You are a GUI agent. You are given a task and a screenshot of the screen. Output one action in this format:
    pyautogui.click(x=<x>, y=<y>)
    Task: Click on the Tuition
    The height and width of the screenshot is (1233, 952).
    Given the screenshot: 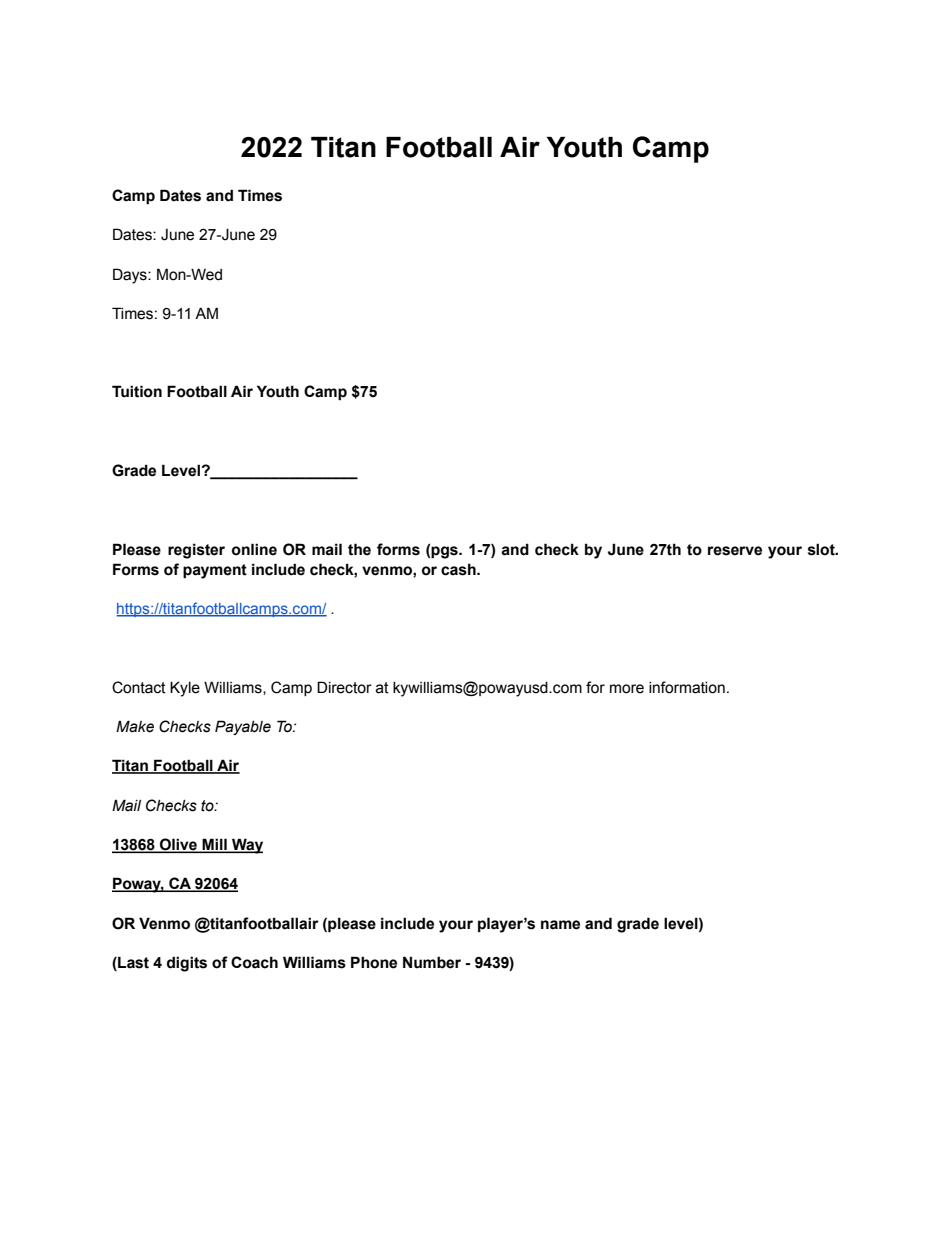 What is the action you would take?
    pyautogui.click(x=137, y=391)
